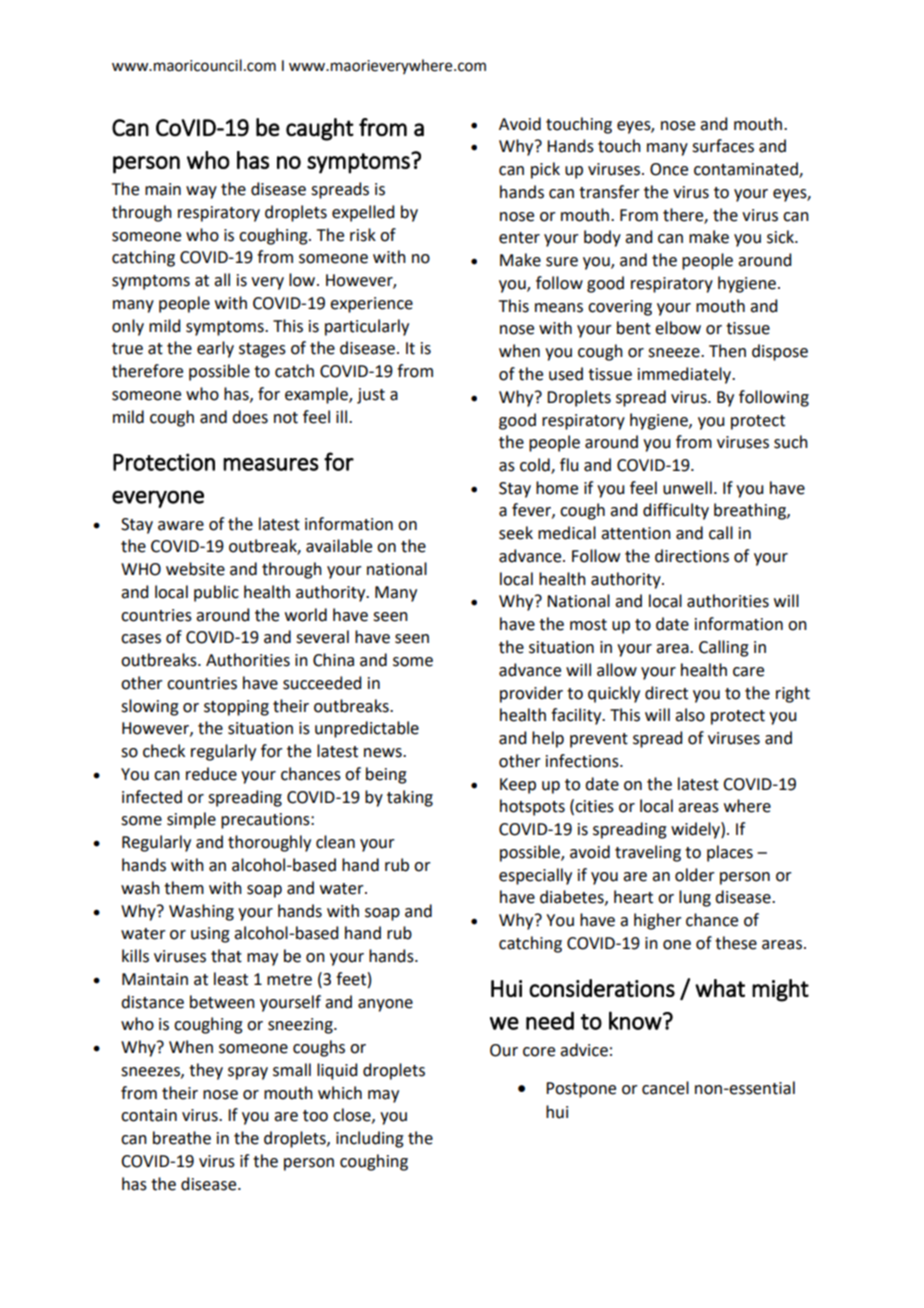  Describe the element at coordinates (531, 694) in the image. I see `provider` at that location.
